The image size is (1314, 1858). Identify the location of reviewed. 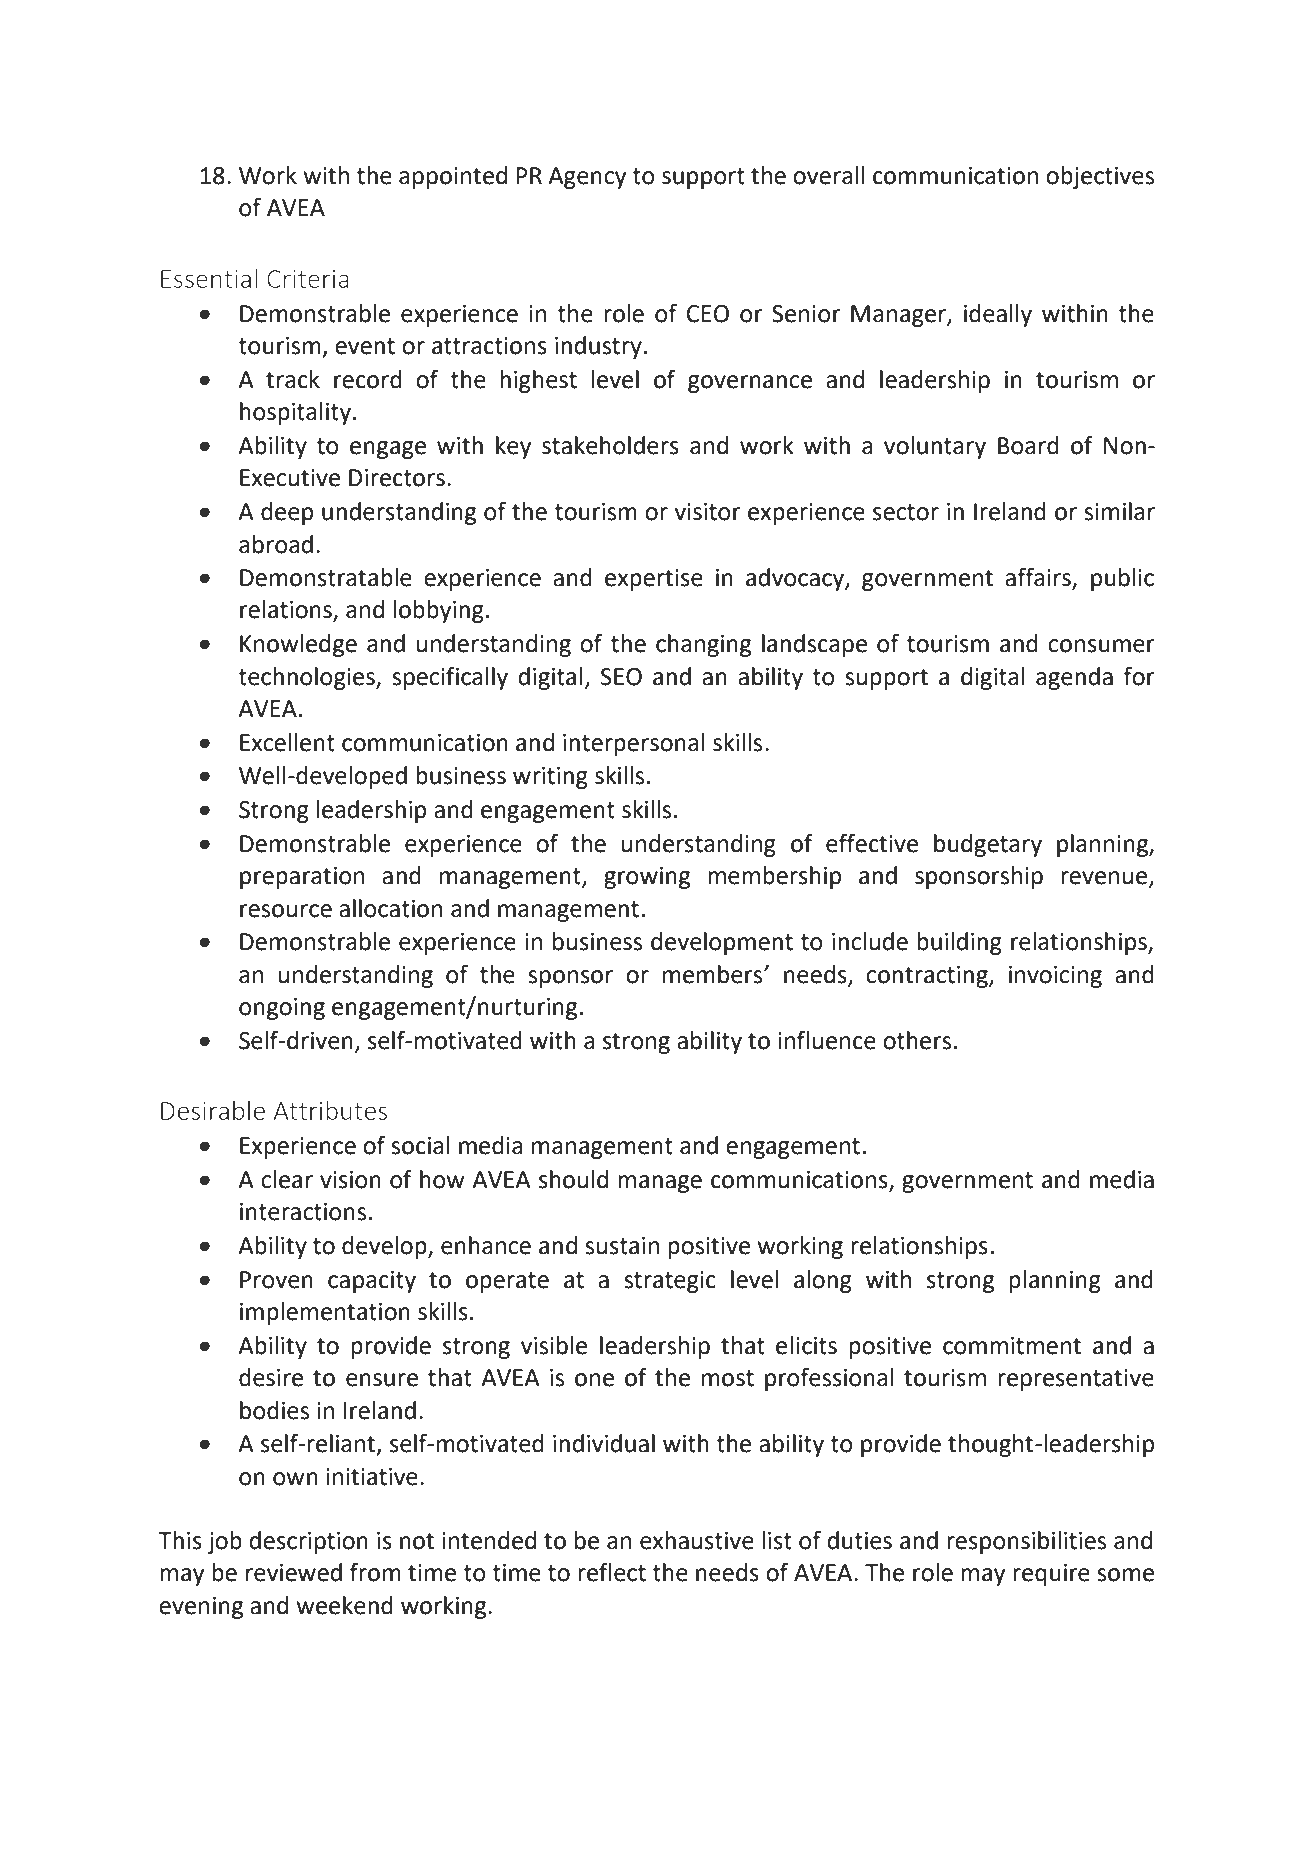
(294, 1572).
